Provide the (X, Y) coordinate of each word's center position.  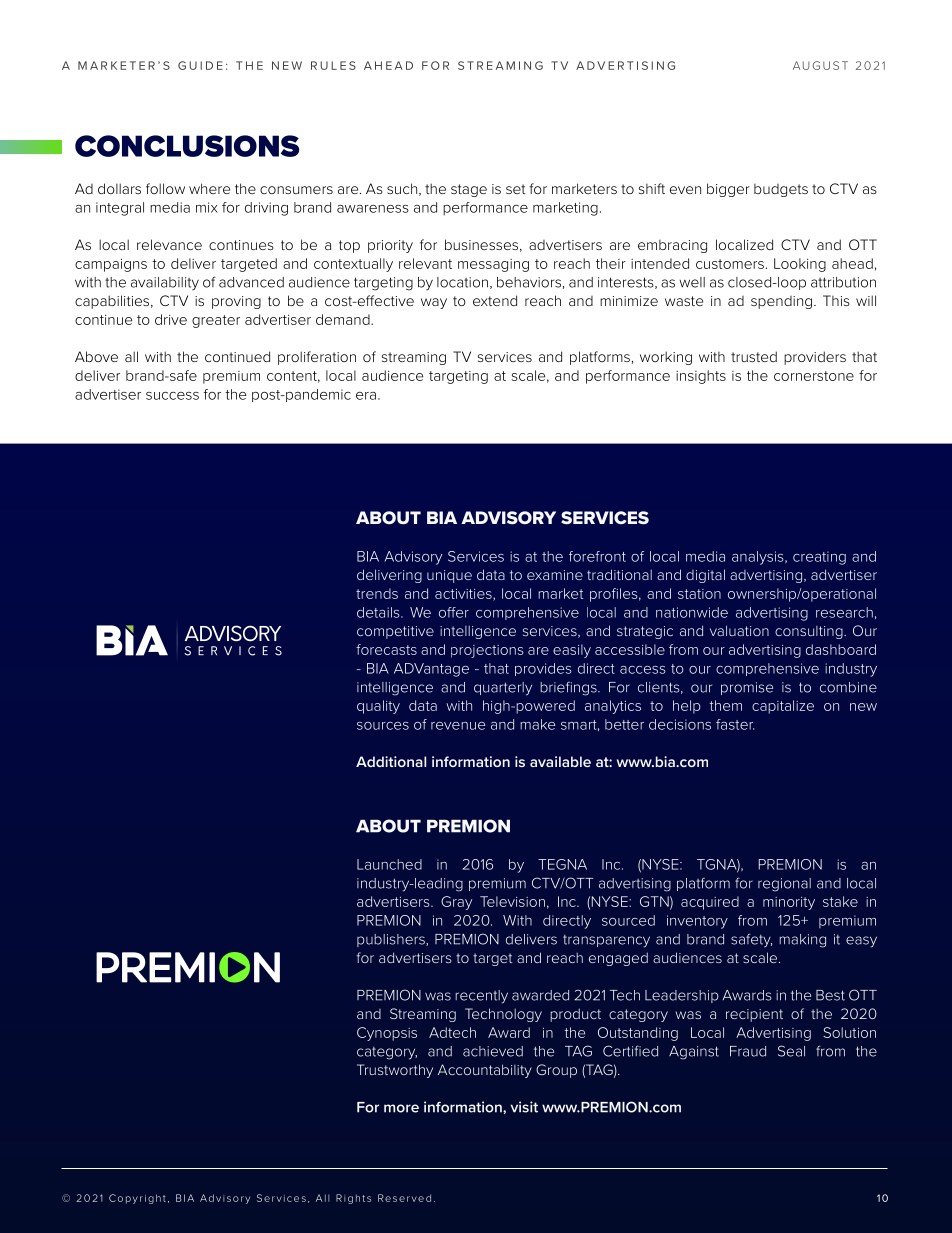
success (172, 396)
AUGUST (820, 65)
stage (469, 190)
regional (784, 885)
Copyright (137, 1199)
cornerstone (814, 376)
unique (449, 576)
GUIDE (200, 65)
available (560, 761)
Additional (391, 761)
